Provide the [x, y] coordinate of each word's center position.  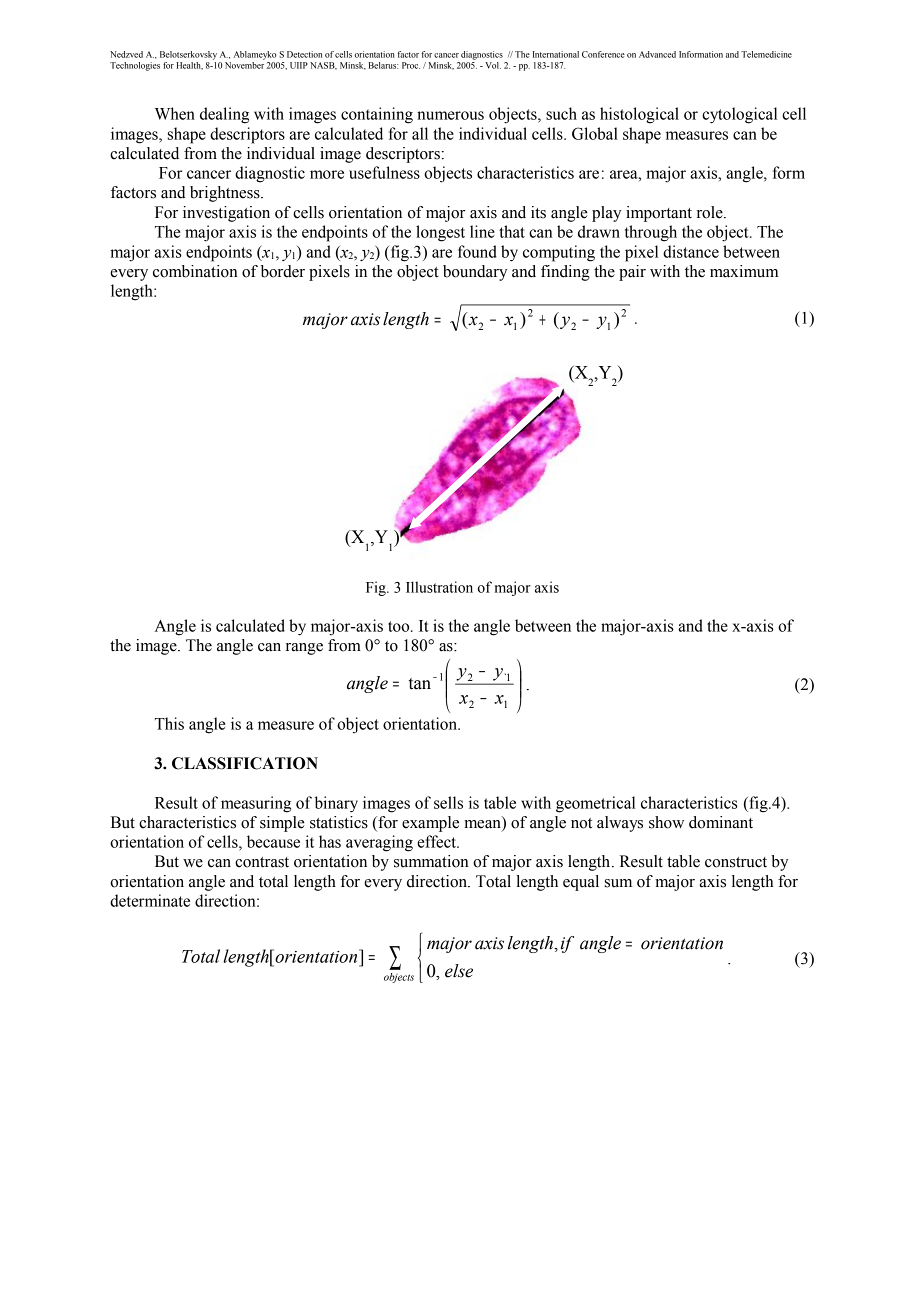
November [245, 64]
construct [736, 862]
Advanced [657, 54]
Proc [411, 65]
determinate [150, 900]
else [459, 971]
